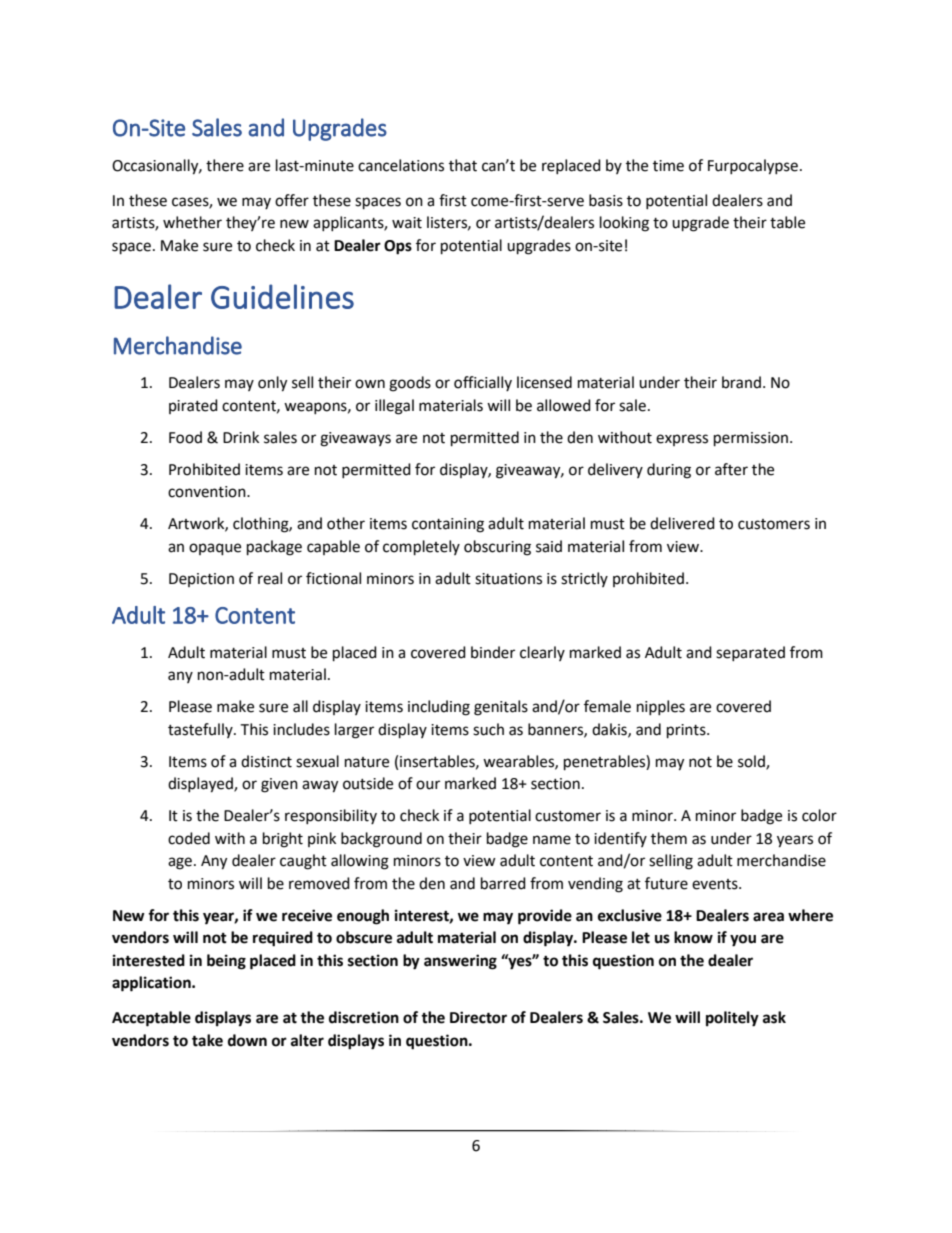  Describe the element at coordinates (225, 165) in the screenshot. I see `there` at that location.
